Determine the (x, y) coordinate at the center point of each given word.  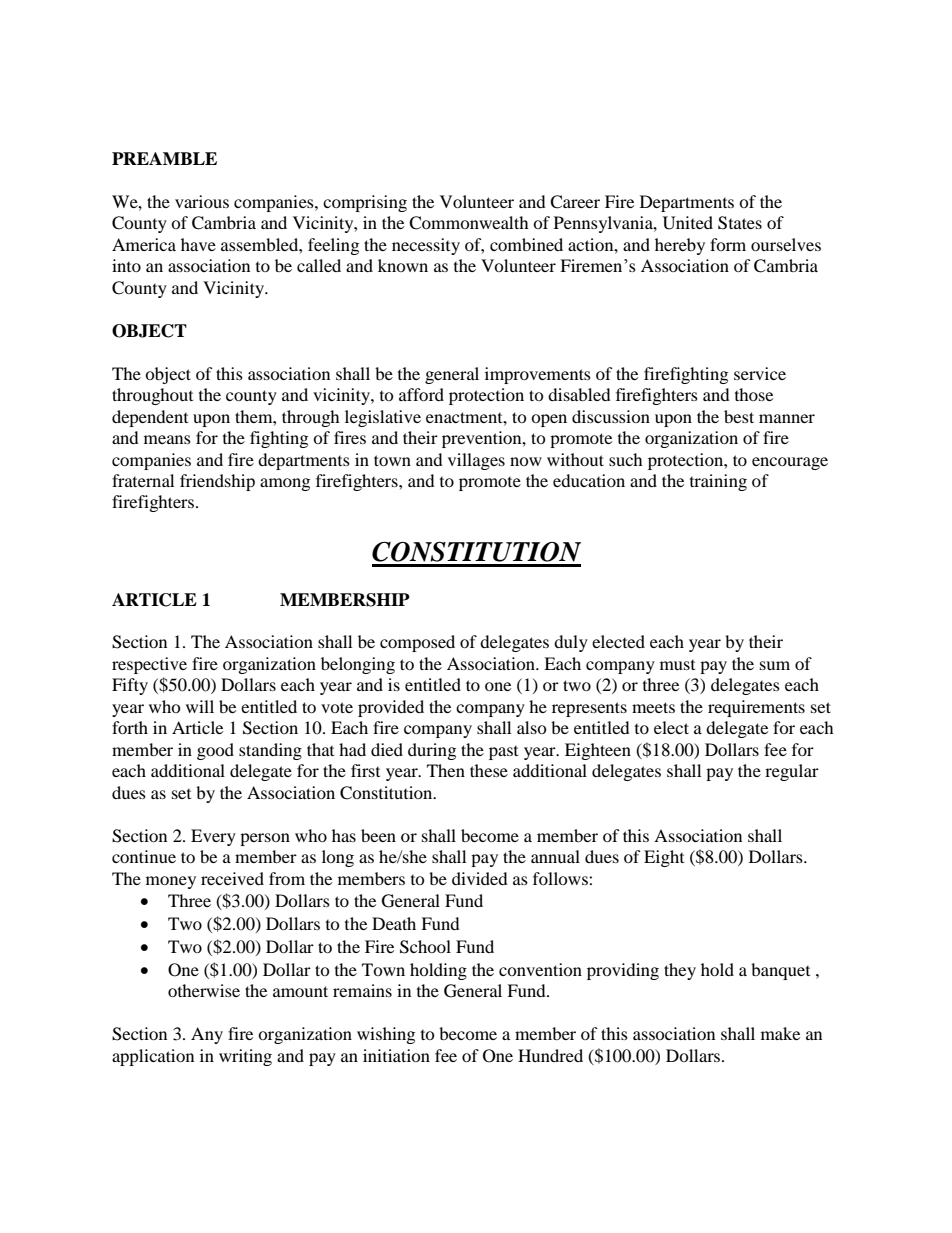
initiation (396, 1055)
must (677, 665)
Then (446, 770)
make (780, 1033)
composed (417, 643)
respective (149, 665)
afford (421, 394)
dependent (150, 418)
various (202, 201)
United (688, 223)
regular (792, 772)
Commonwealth (469, 223)
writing (245, 1057)
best (739, 416)
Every (213, 837)
